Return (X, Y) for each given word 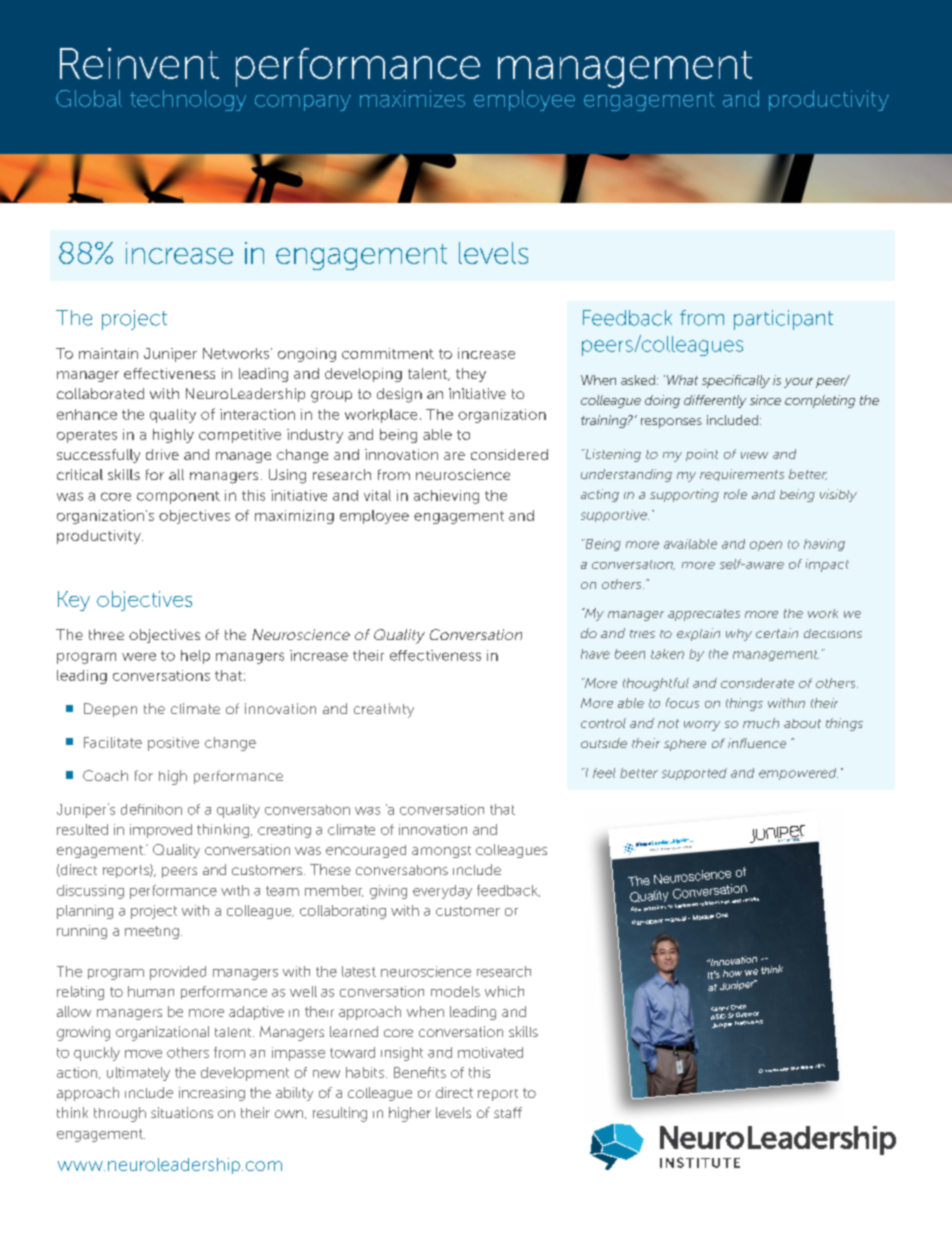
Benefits (420, 1072)
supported (694, 774)
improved (161, 831)
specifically (736, 381)
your (798, 383)
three (106, 634)
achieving (446, 497)
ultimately (138, 1074)
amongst (441, 852)
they (471, 375)
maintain (108, 353)
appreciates (704, 615)
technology (188, 100)
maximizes (412, 98)
